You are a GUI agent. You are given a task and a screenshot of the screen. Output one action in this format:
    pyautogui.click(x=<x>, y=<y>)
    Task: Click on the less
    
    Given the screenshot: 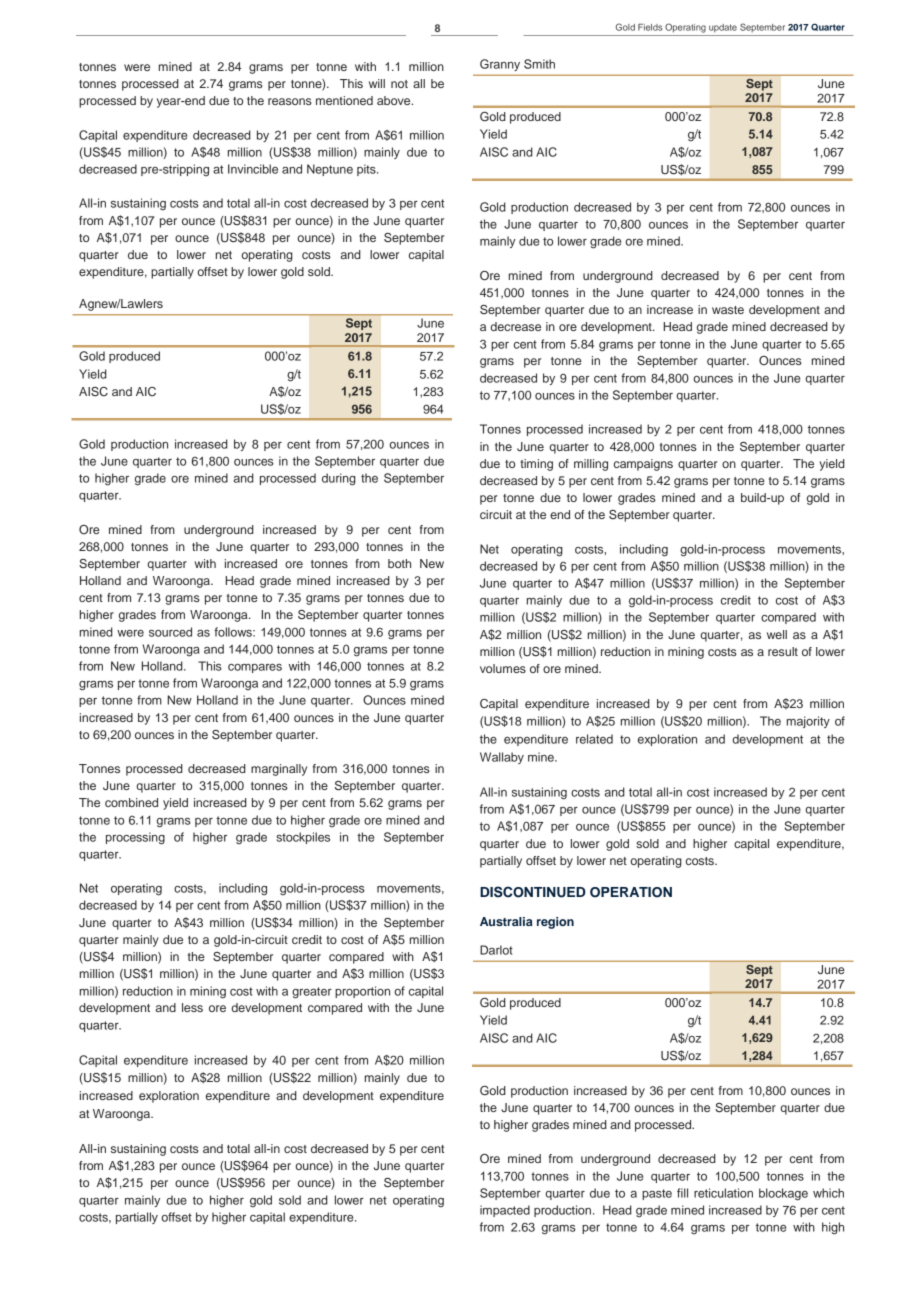 What is the action you would take?
    pyautogui.click(x=192, y=1007)
